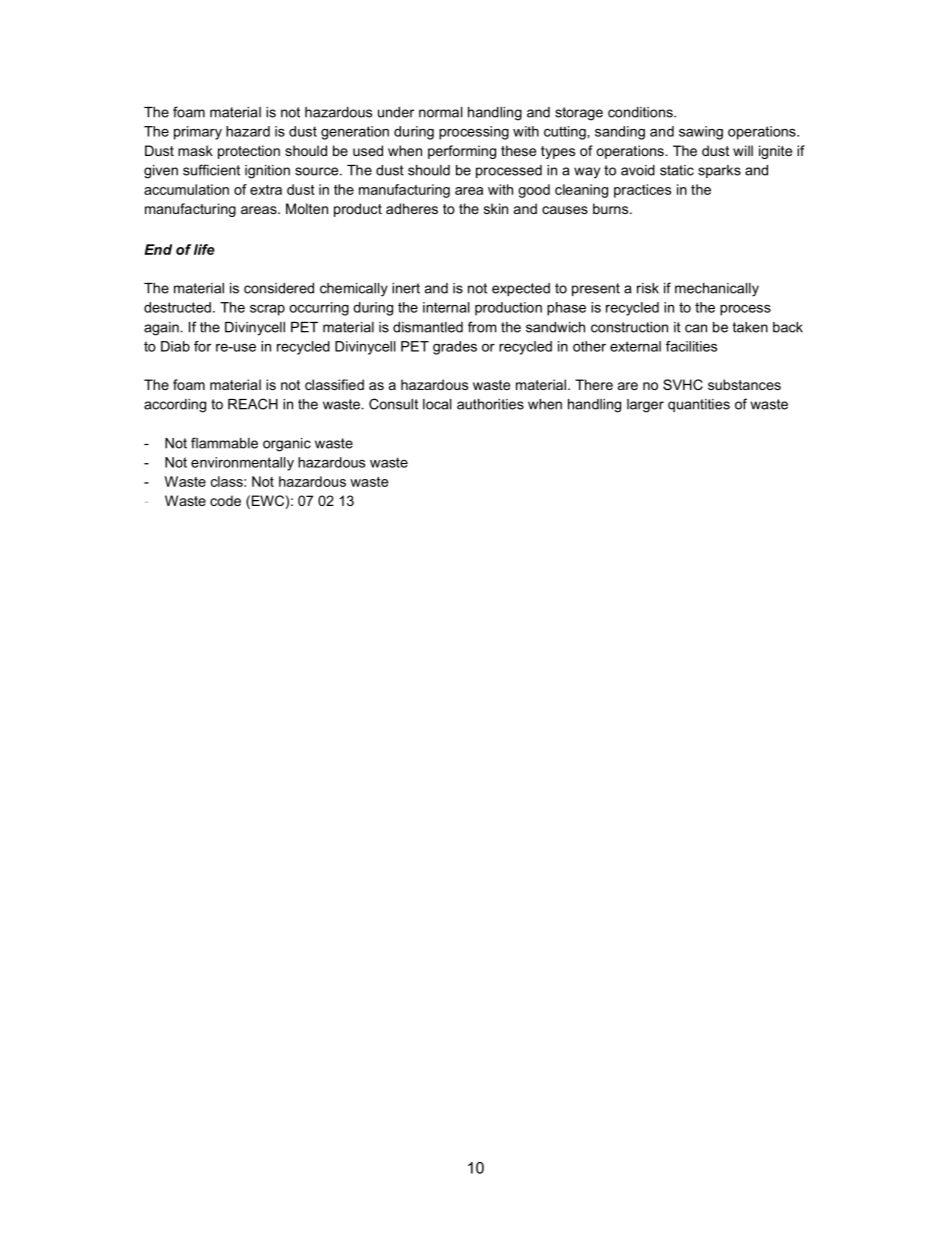 The height and width of the document is (1233, 952). What do you see at coordinates (701, 133) in the document?
I see `sawing` at bounding box center [701, 133].
